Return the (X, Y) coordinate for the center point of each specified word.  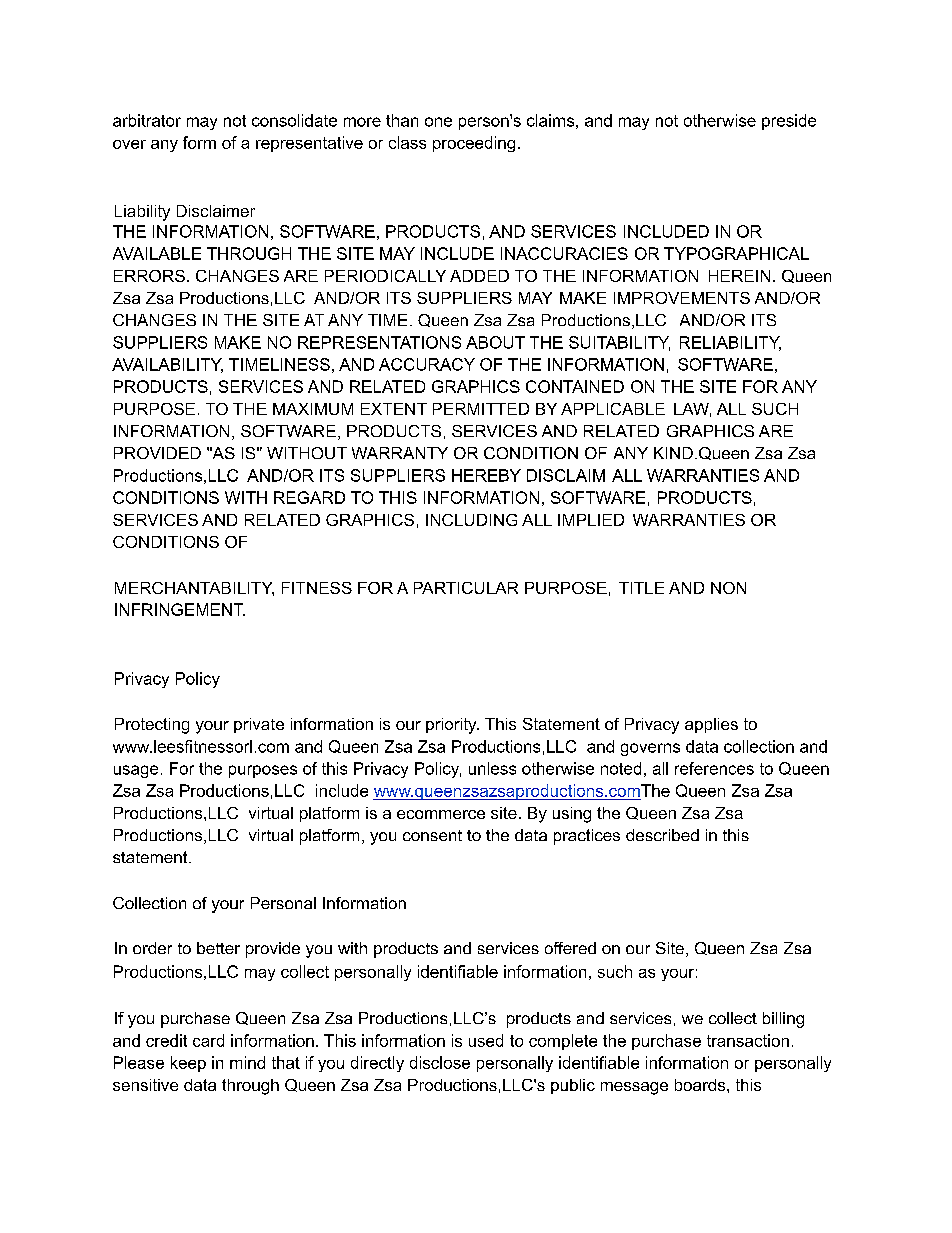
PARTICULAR (466, 588)
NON (728, 588)
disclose (440, 1062)
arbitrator (147, 120)
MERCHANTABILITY (194, 589)
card (208, 1040)
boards (701, 1085)
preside (789, 122)
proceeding (474, 144)
